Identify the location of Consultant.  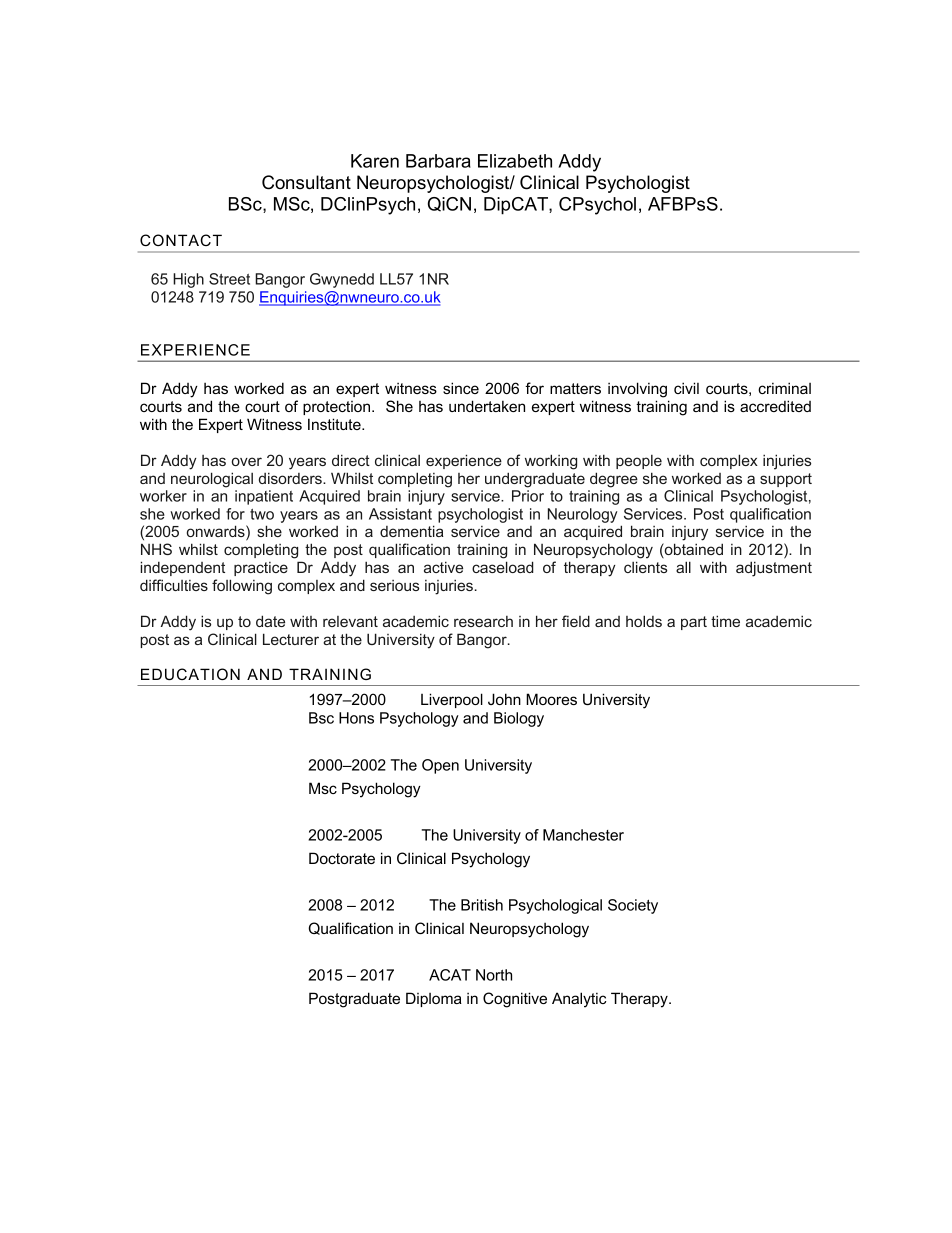
(306, 182).
